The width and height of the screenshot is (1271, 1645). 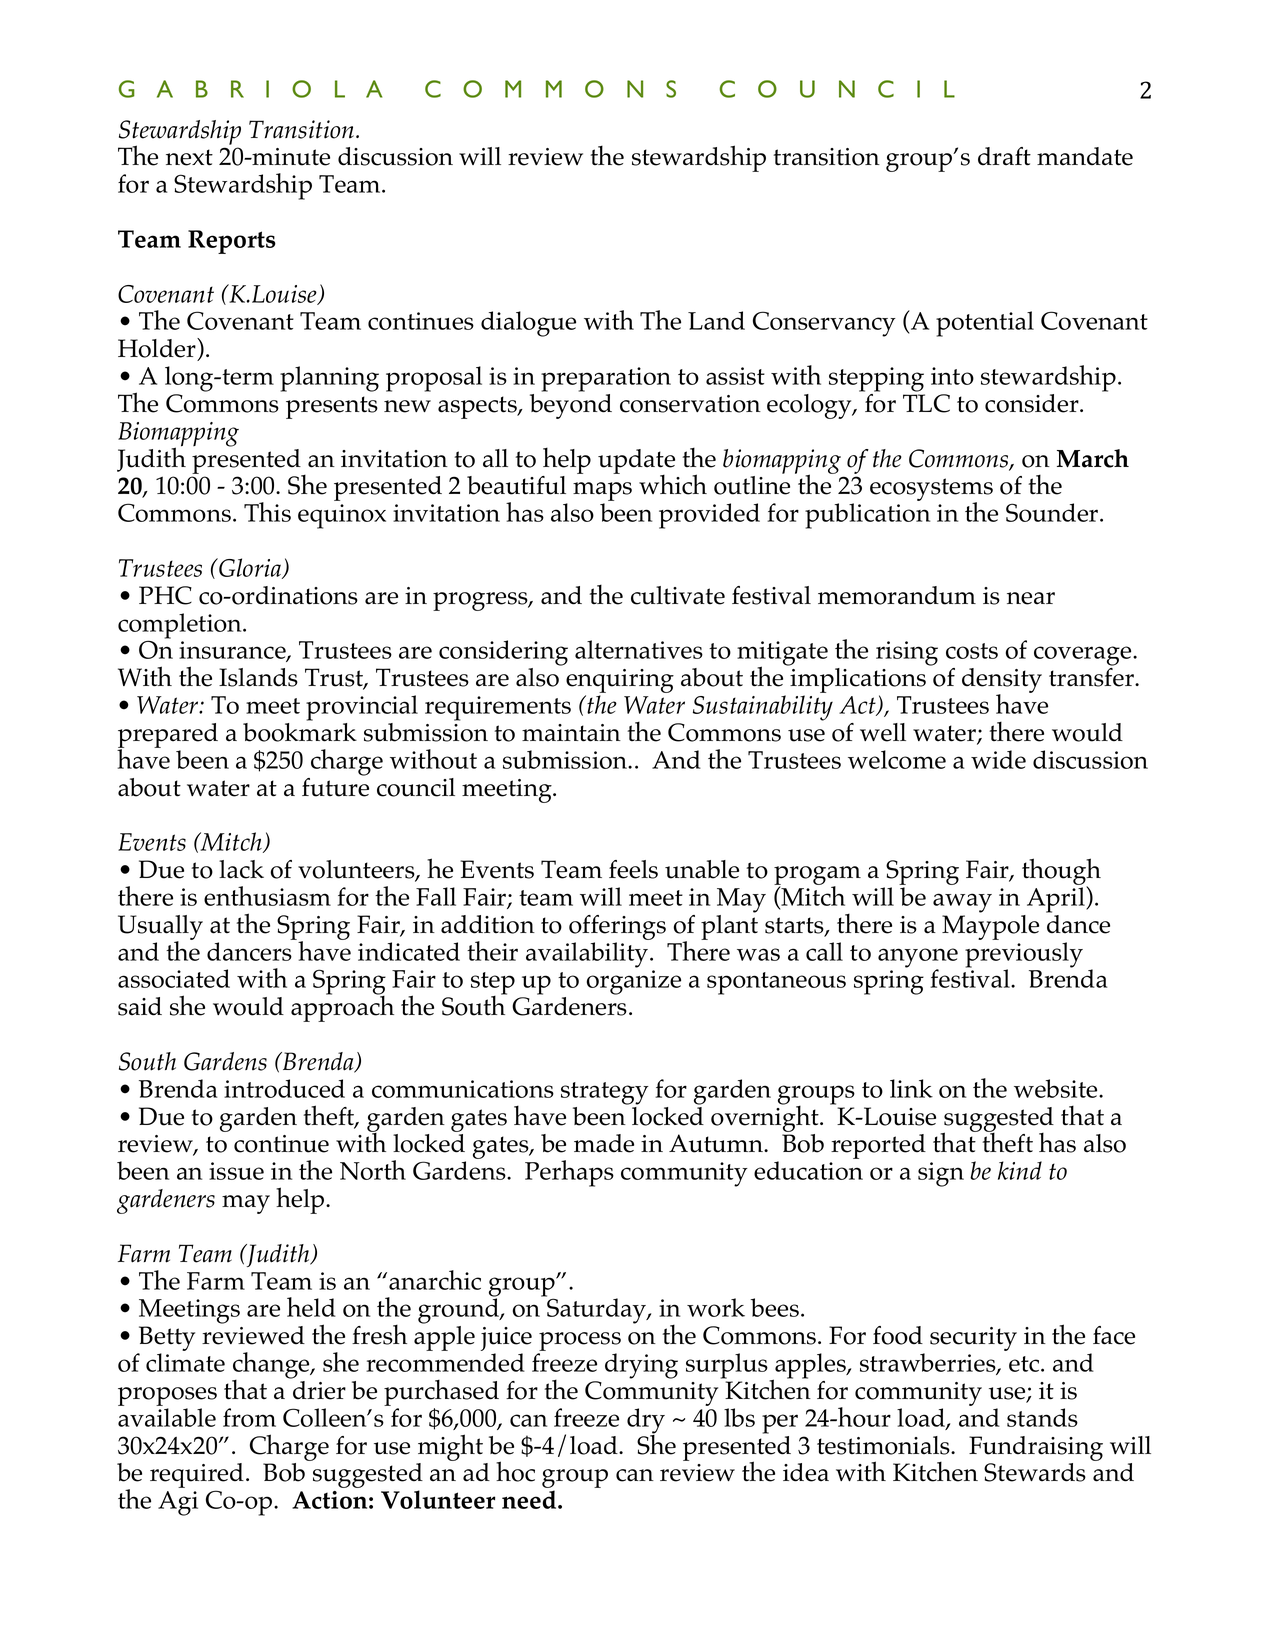 I want to click on lack, so click(x=241, y=869).
